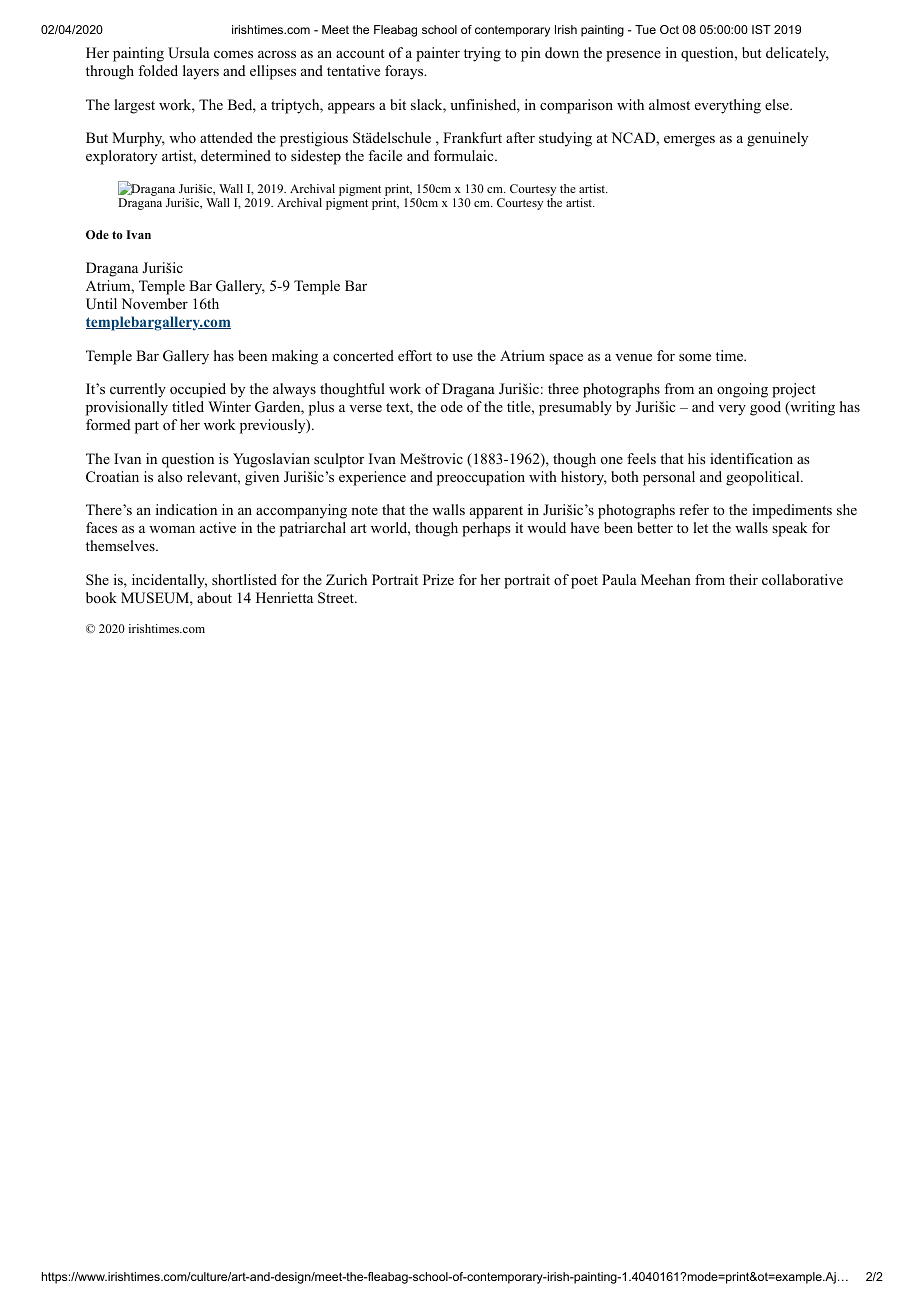  What do you see at coordinates (438, 54) in the screenshot?
I see `painter` at bounding box center [438, 54].
